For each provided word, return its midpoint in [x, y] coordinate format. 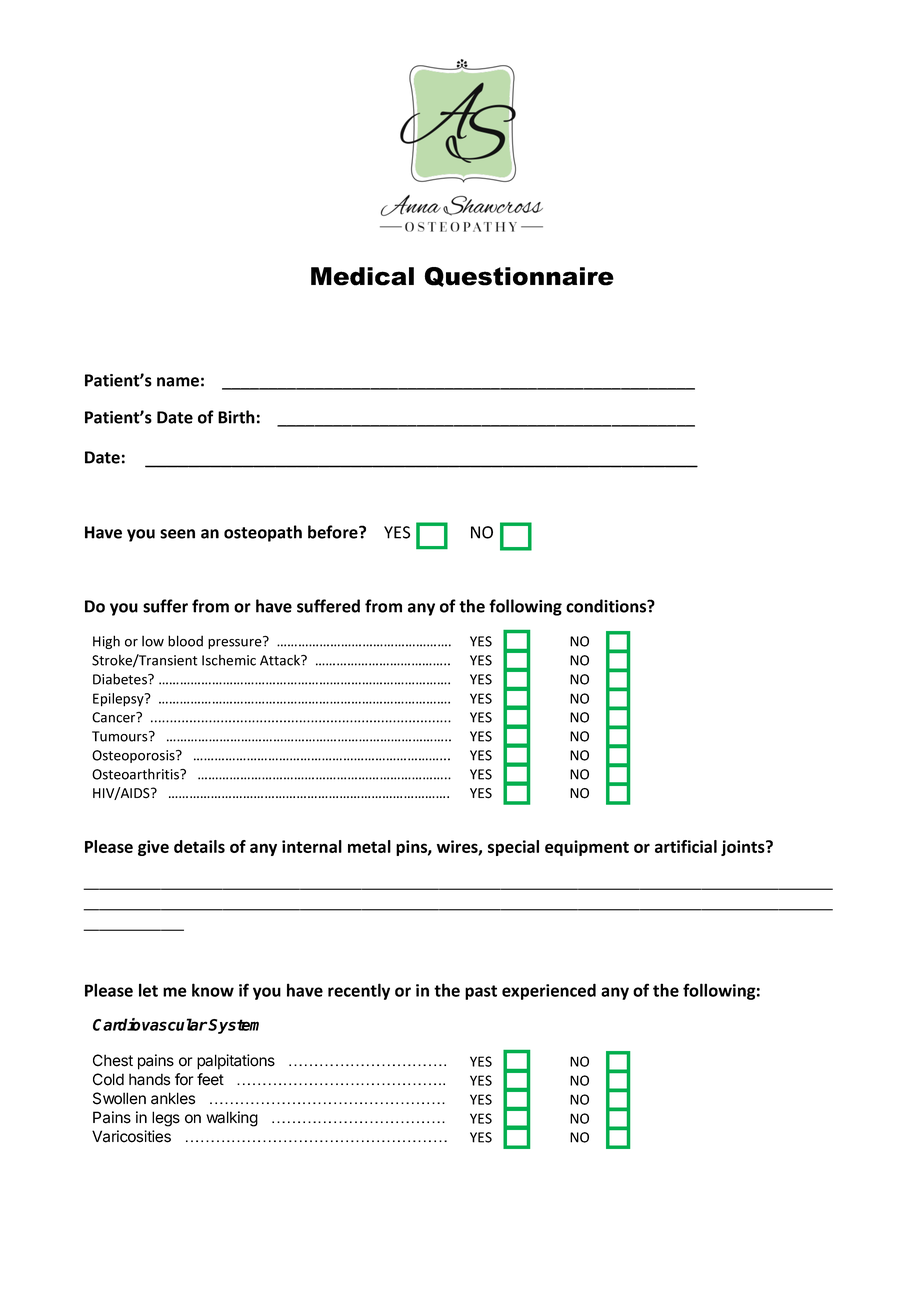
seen [177, 534]
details [199, 846]
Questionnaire [519, 277]
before [334, 532]
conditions [607, 606]
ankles [173, 1098]
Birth [236, 417]
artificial [686, 846]
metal [369, 846]
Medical [362, 276]
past [481, 992]
